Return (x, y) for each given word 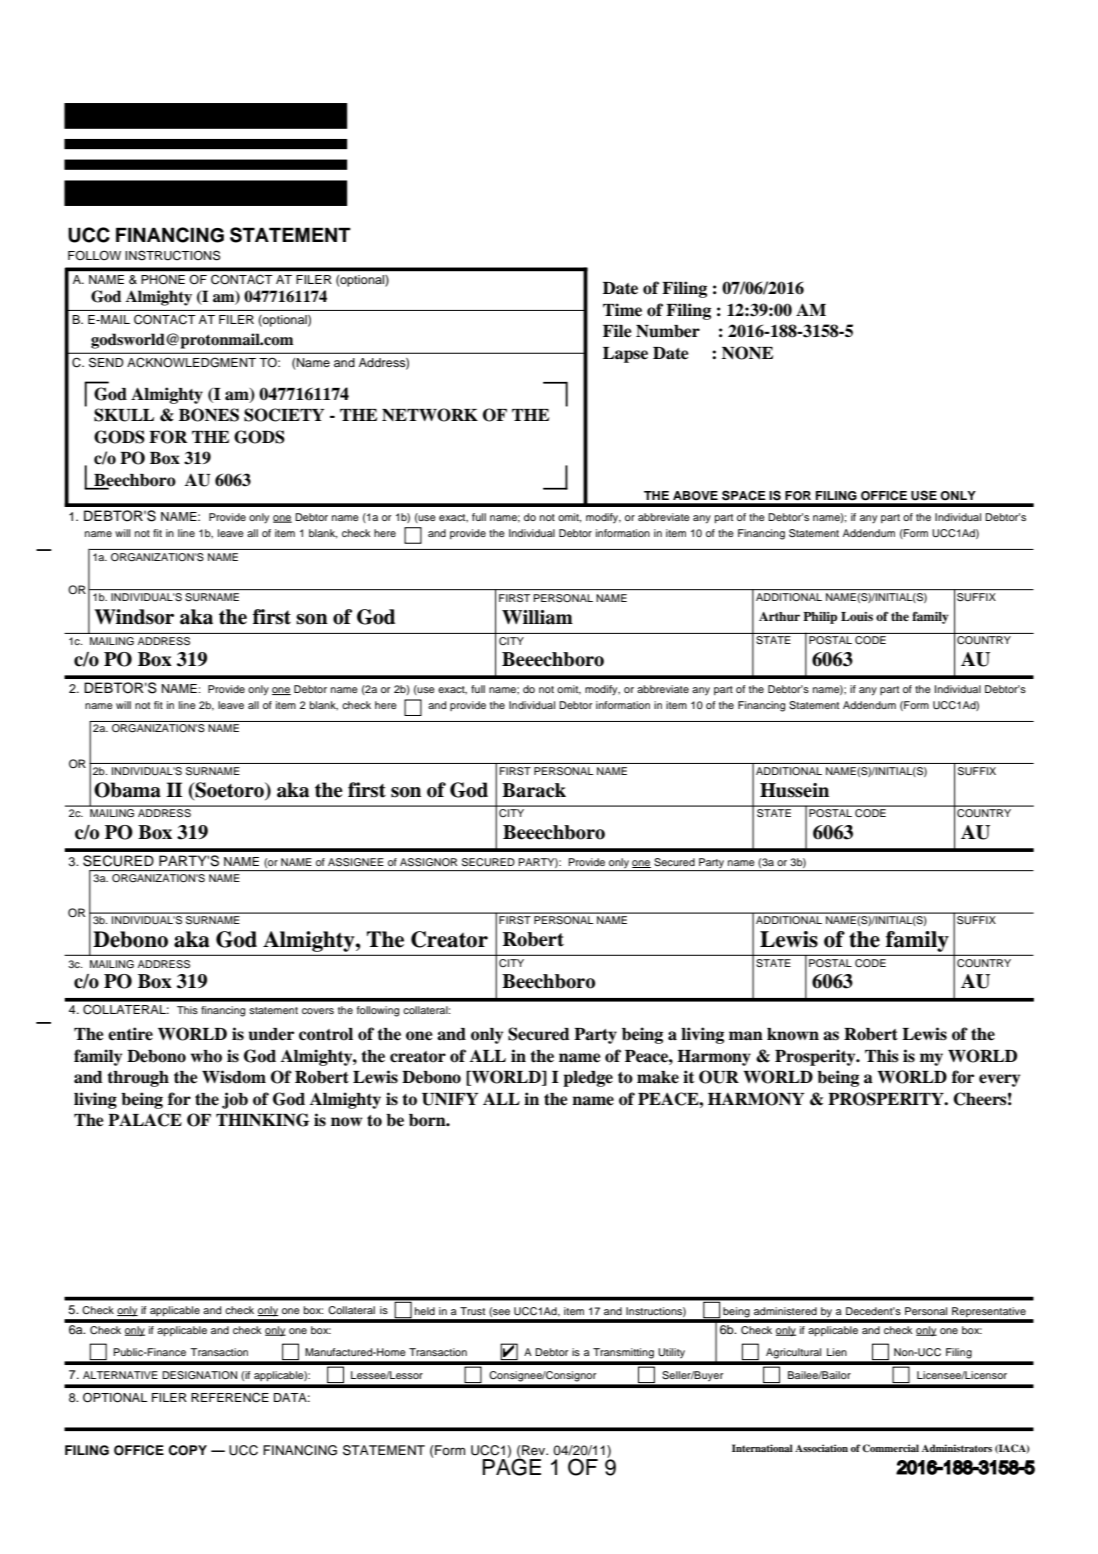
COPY (188, 1450)
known (793, 1034)
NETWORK (430, 415)
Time (622, 310)
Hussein (794, 790)
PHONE (163, 279)
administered (785, 1311)
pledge (588, 1079)
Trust (472, 1311)
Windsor (134, 617)
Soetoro (229, 791)
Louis (857, 616)
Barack (534, 790)
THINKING (262, 1120)
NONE (747, 353)
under (271, 1034)
